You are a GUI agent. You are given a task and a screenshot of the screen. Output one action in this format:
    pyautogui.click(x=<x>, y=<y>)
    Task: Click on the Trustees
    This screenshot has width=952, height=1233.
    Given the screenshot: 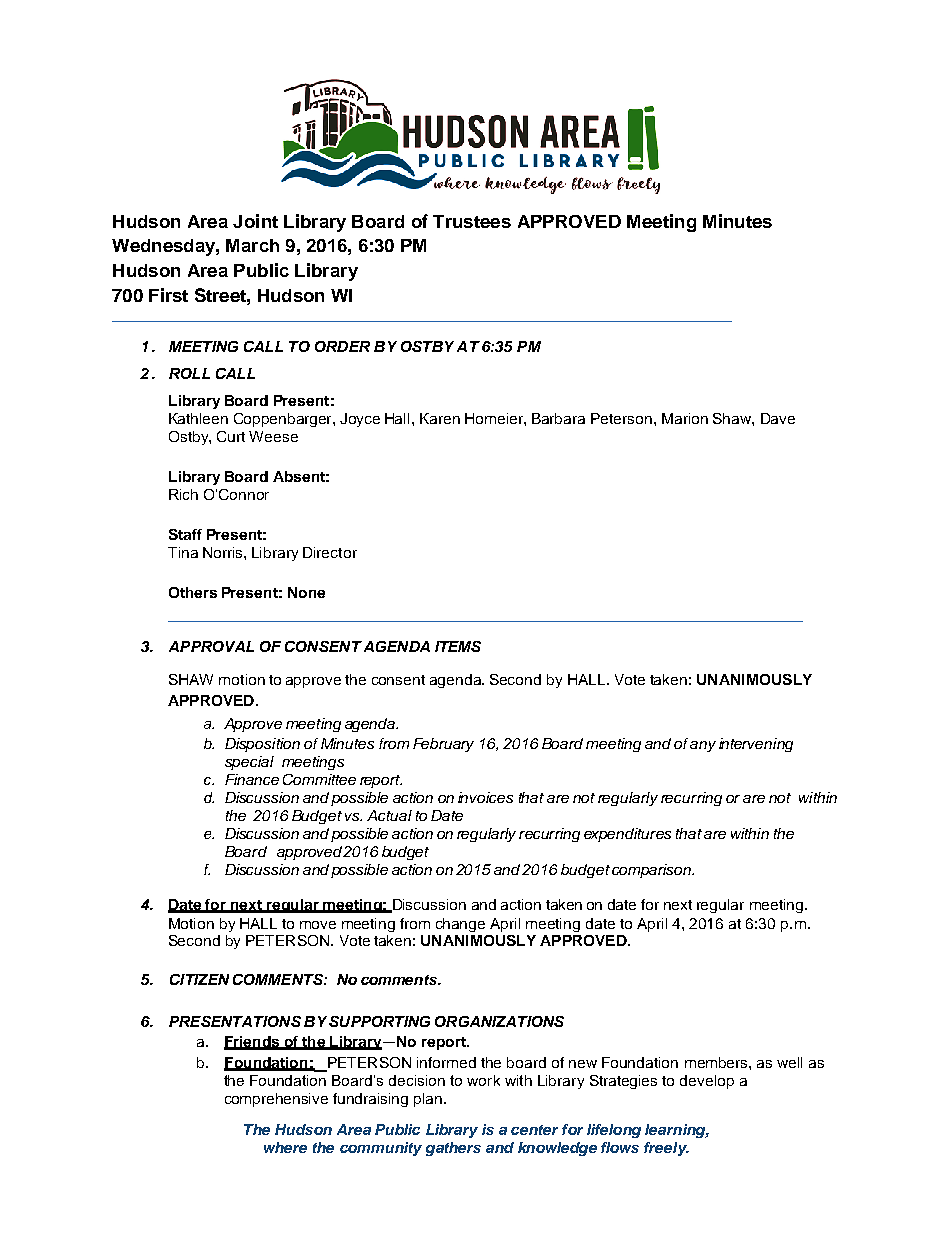 What is the action you would take?
    pyautogui.click(x=472, y=221)
